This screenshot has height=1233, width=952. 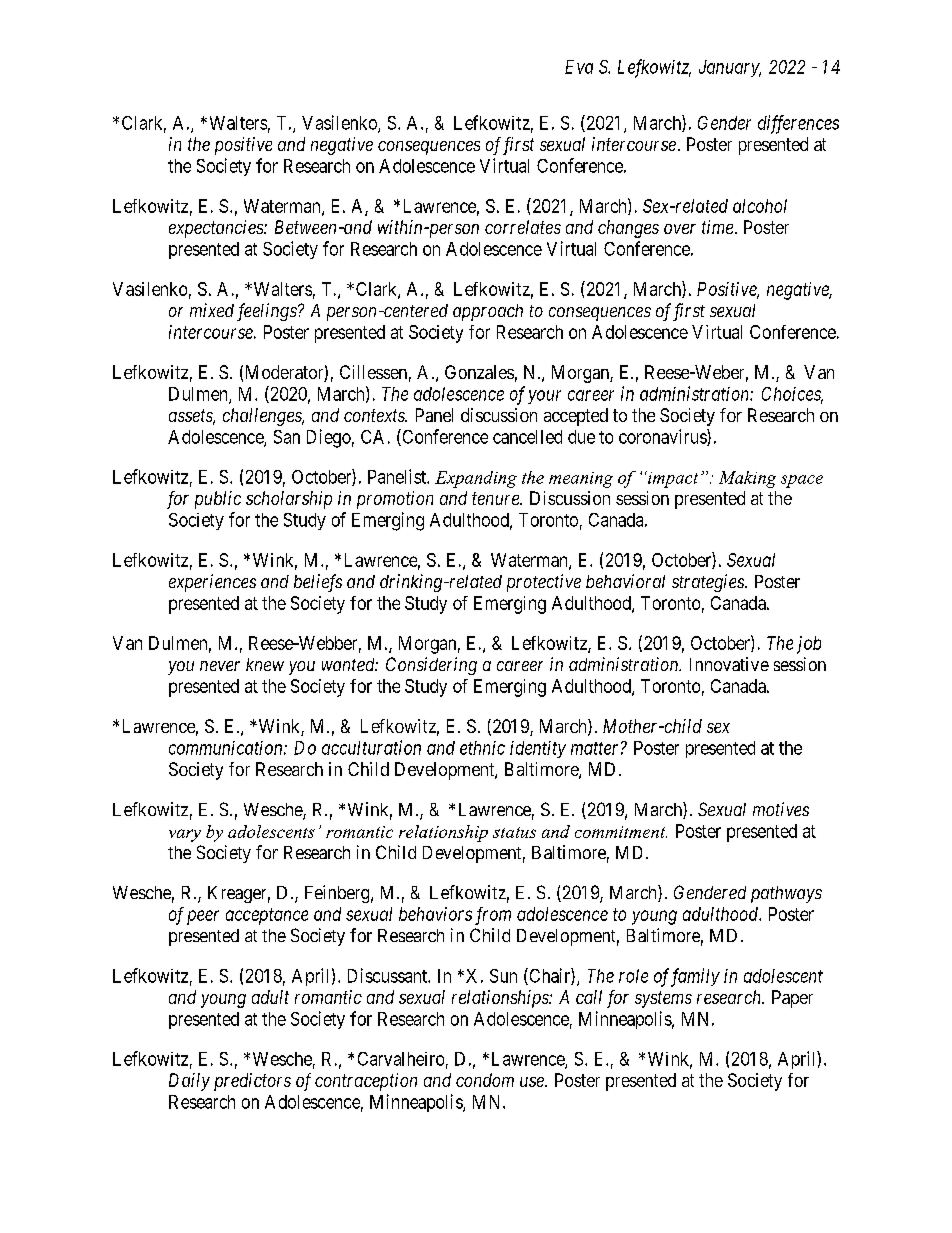 I want to click on predictors, so click(x=252, y=1082).
